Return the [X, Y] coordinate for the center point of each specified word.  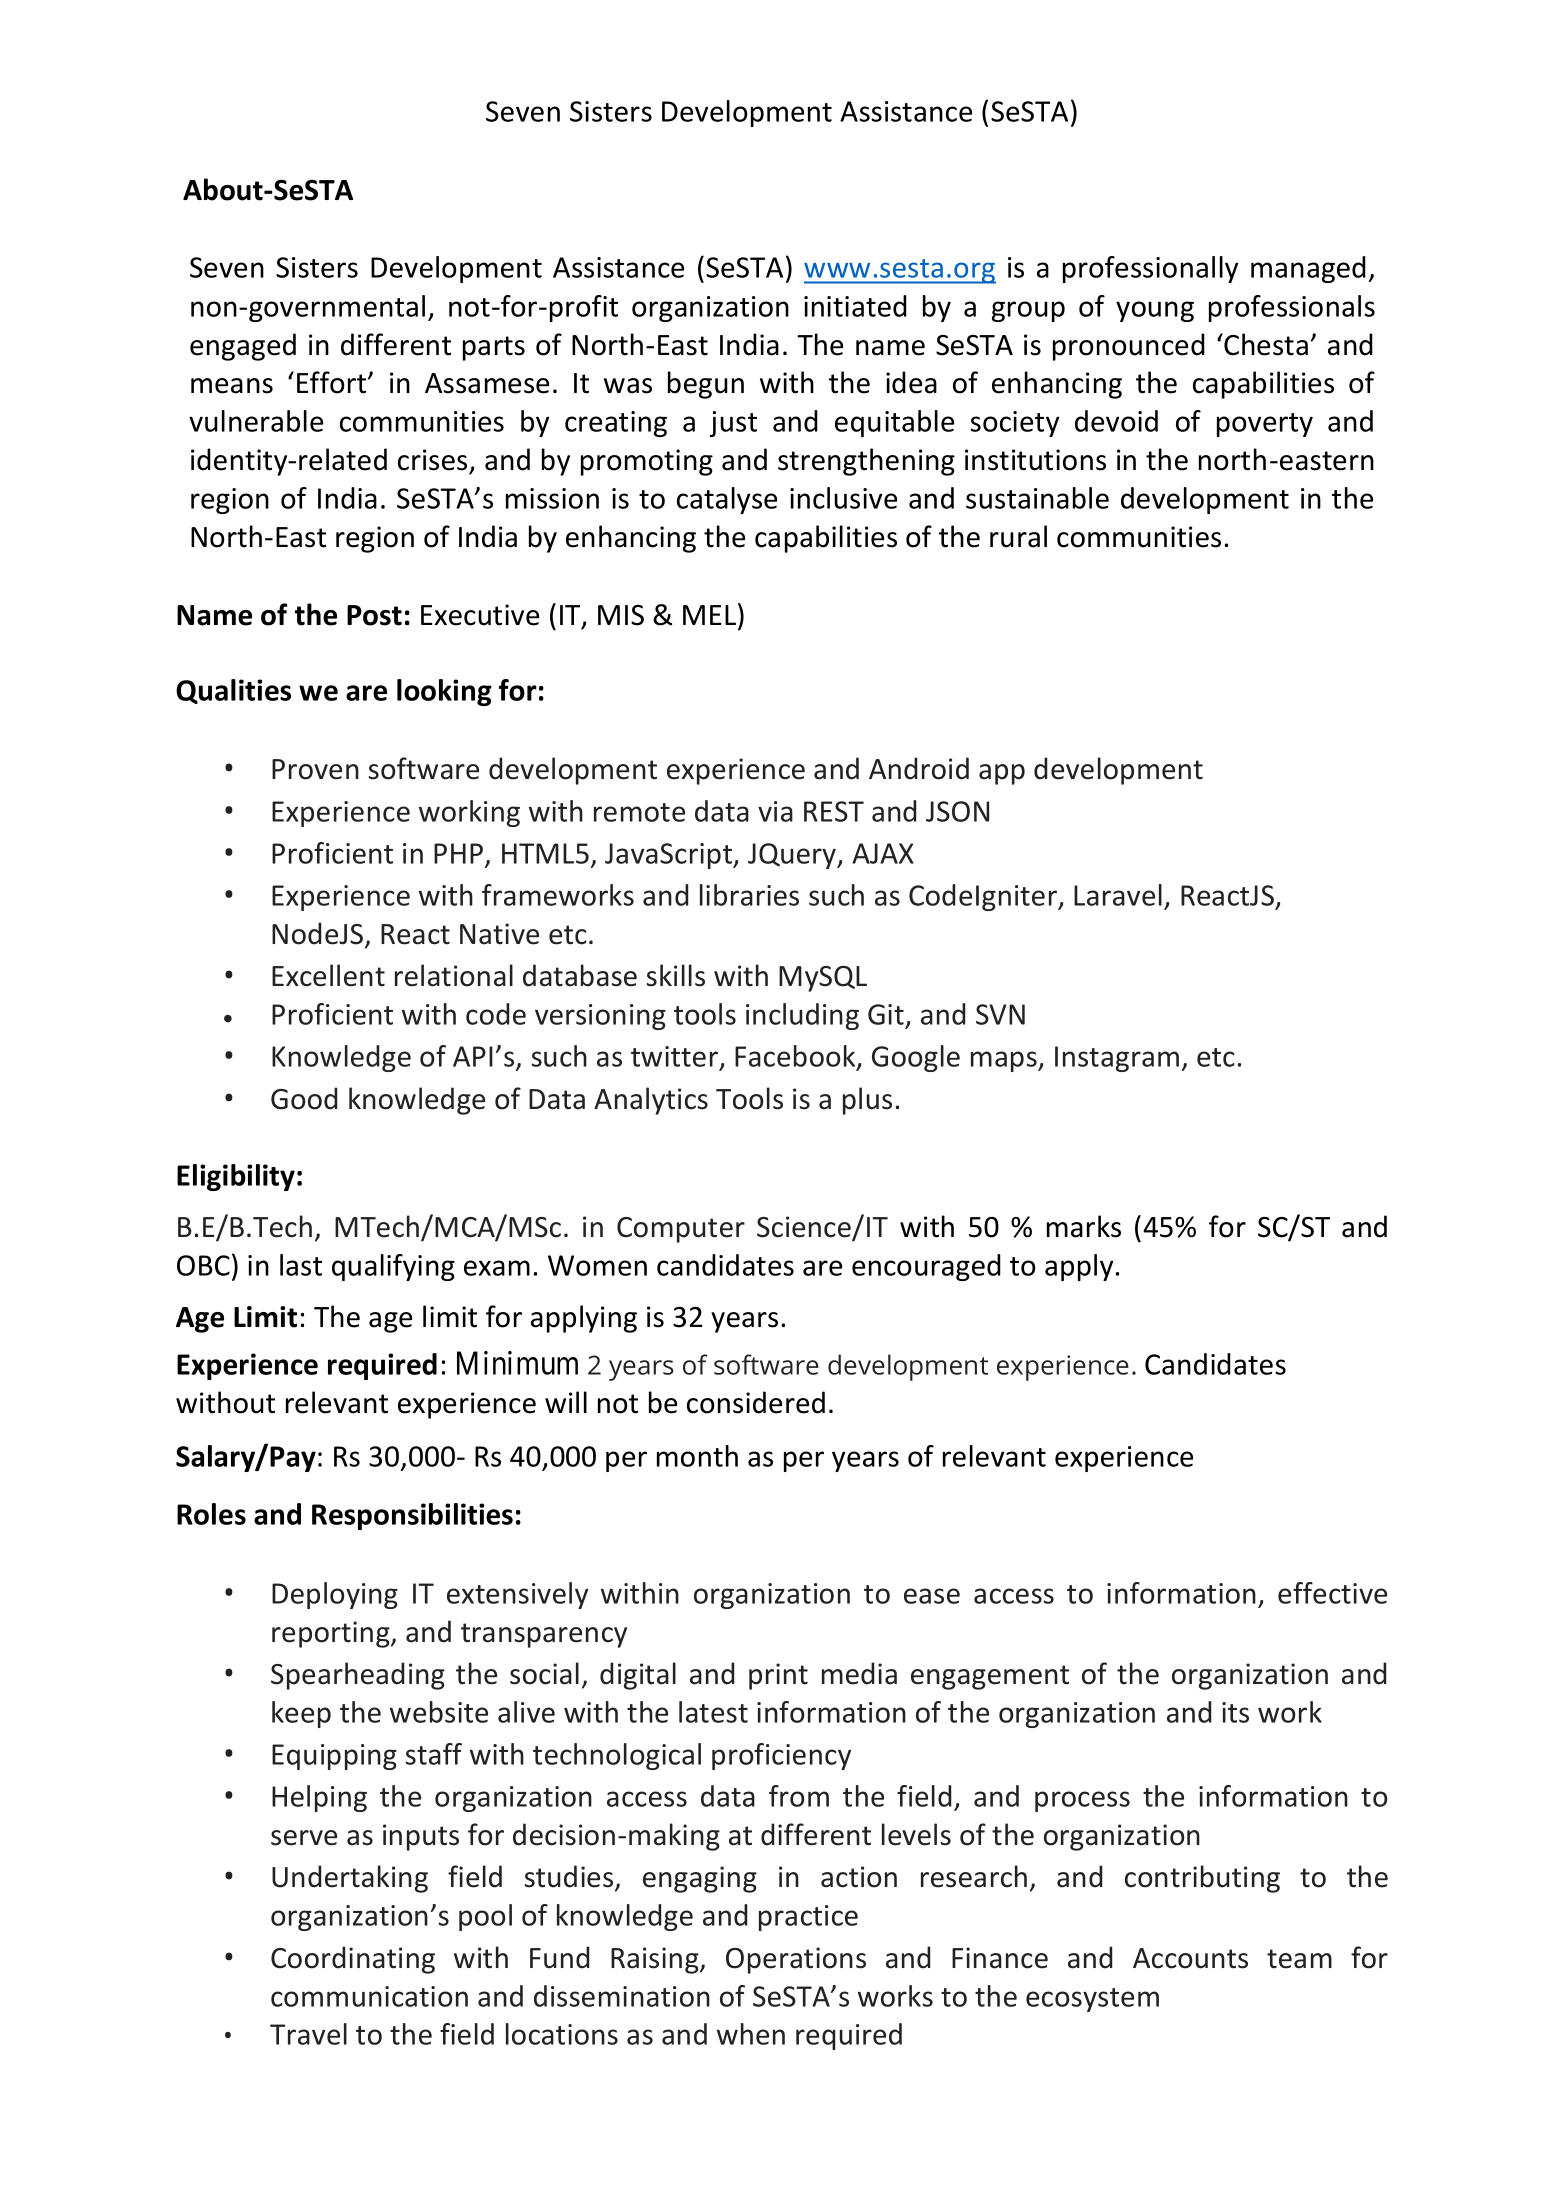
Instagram [1117, 1059]
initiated [855, 306]
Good [304, 1098]
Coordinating [353, 1960]
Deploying [335, 1595]
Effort [333, 382]
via [775, 811]
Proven [315, 769]
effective [1332, 1593]
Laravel [1118, 895]
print [778, 1676]
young [1155, 311]
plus [867, 1101]
